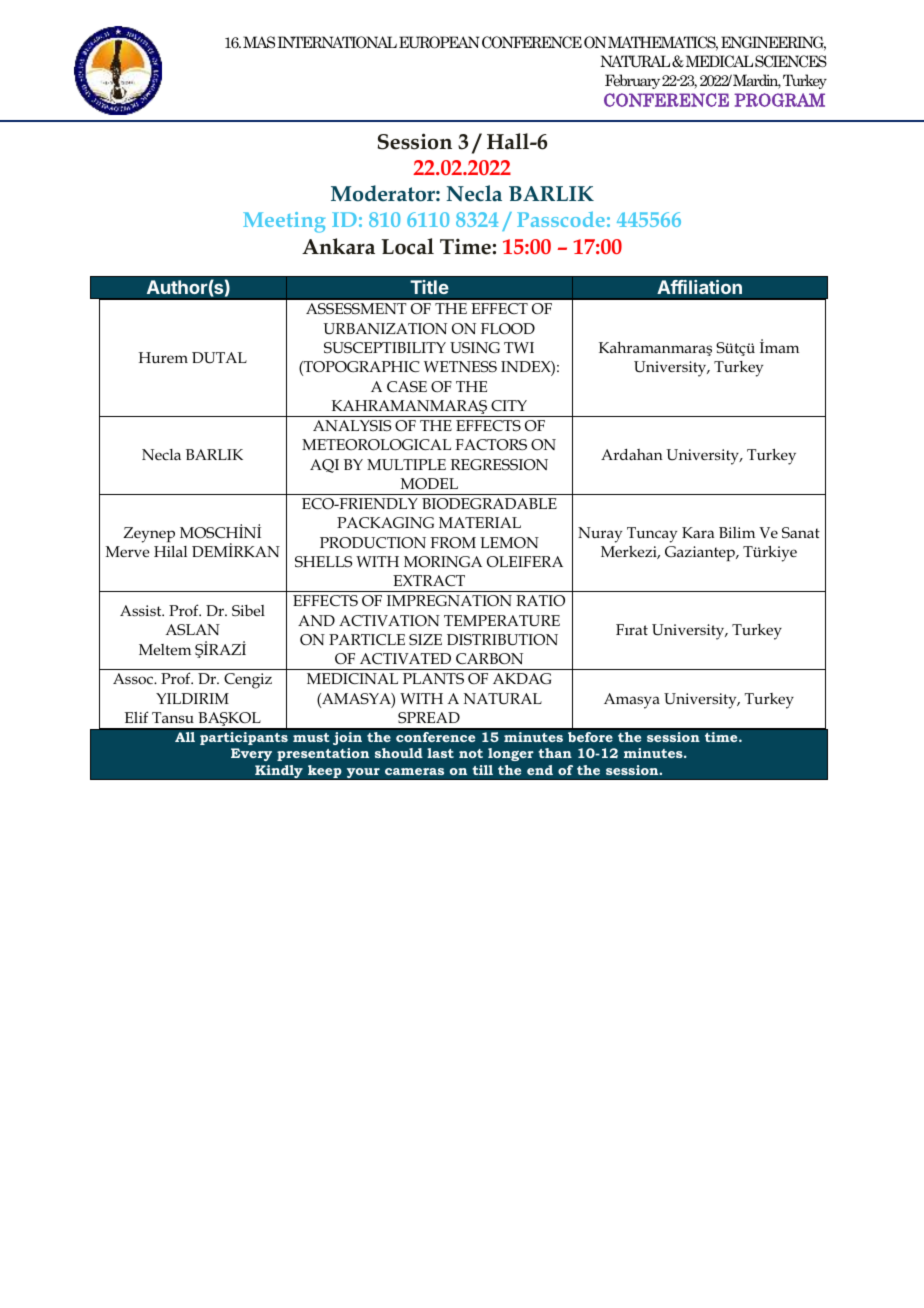 The height and width of the page is (1308, 924). I want to click on CITY, so click(509, 405).
